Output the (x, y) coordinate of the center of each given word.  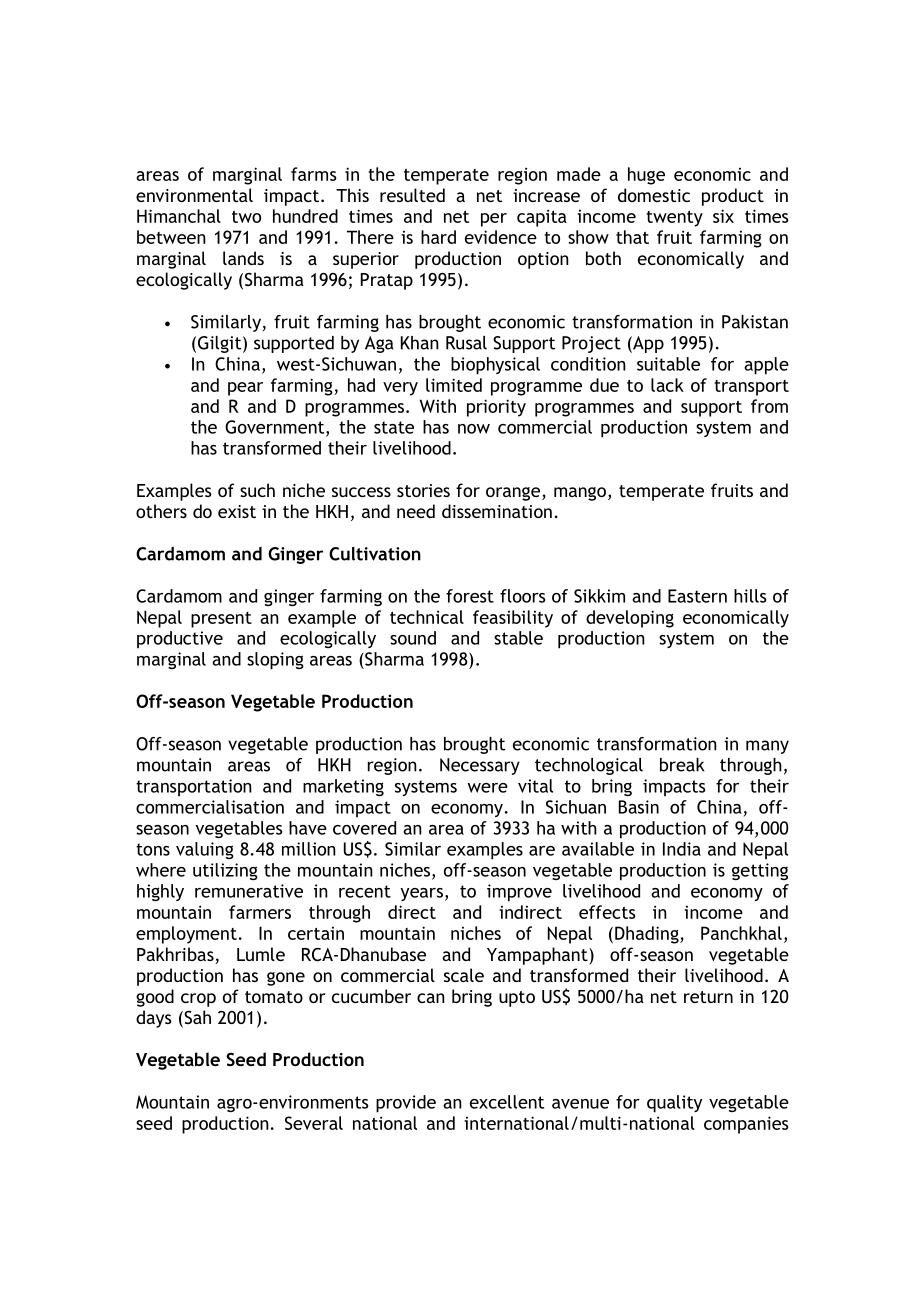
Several (314, 1123)
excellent (507, 1102)
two (246, 217)
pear (245, 389)
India (682, 849)
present (221, 620)
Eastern (697, 596)
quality (674, 1104)
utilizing (225, 871)
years (421, 894)
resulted (412, 195)
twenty (674, 219)
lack (667, 385)
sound (413, 638)
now (474, 429)
